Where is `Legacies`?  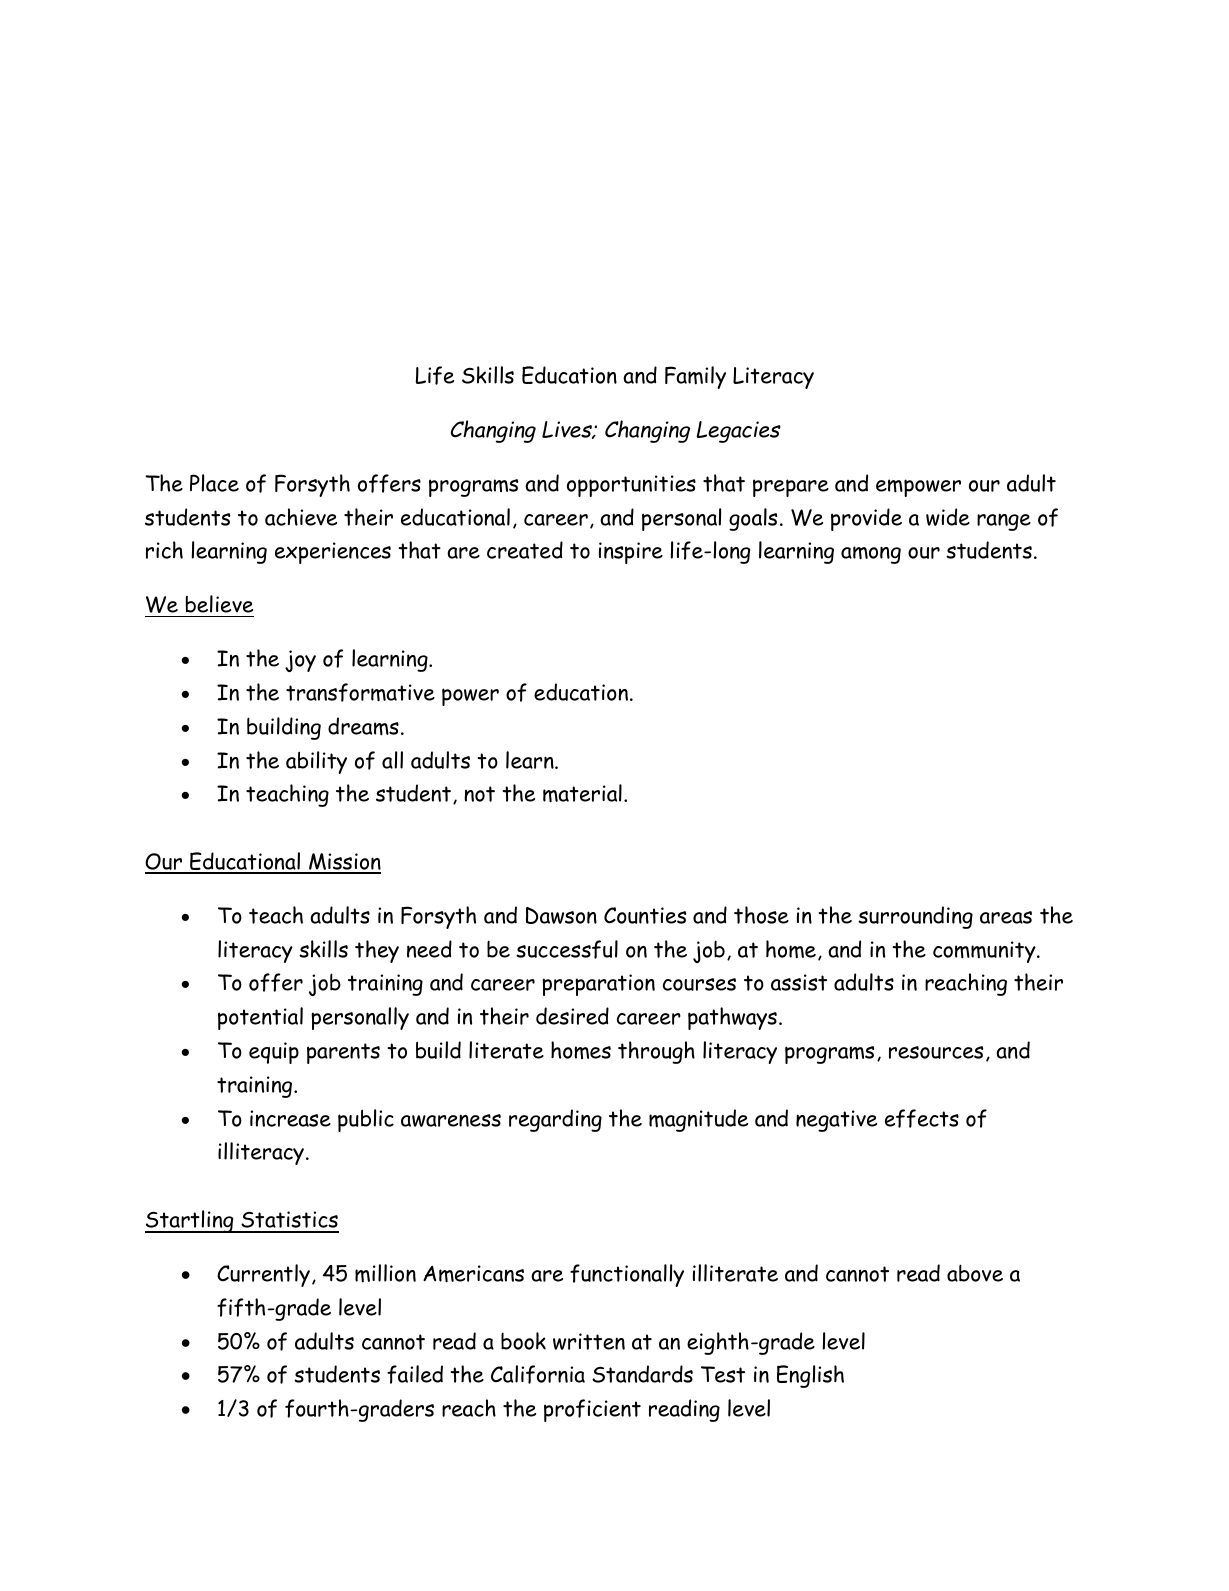 Legacies is located at coordinates (738, 432).
